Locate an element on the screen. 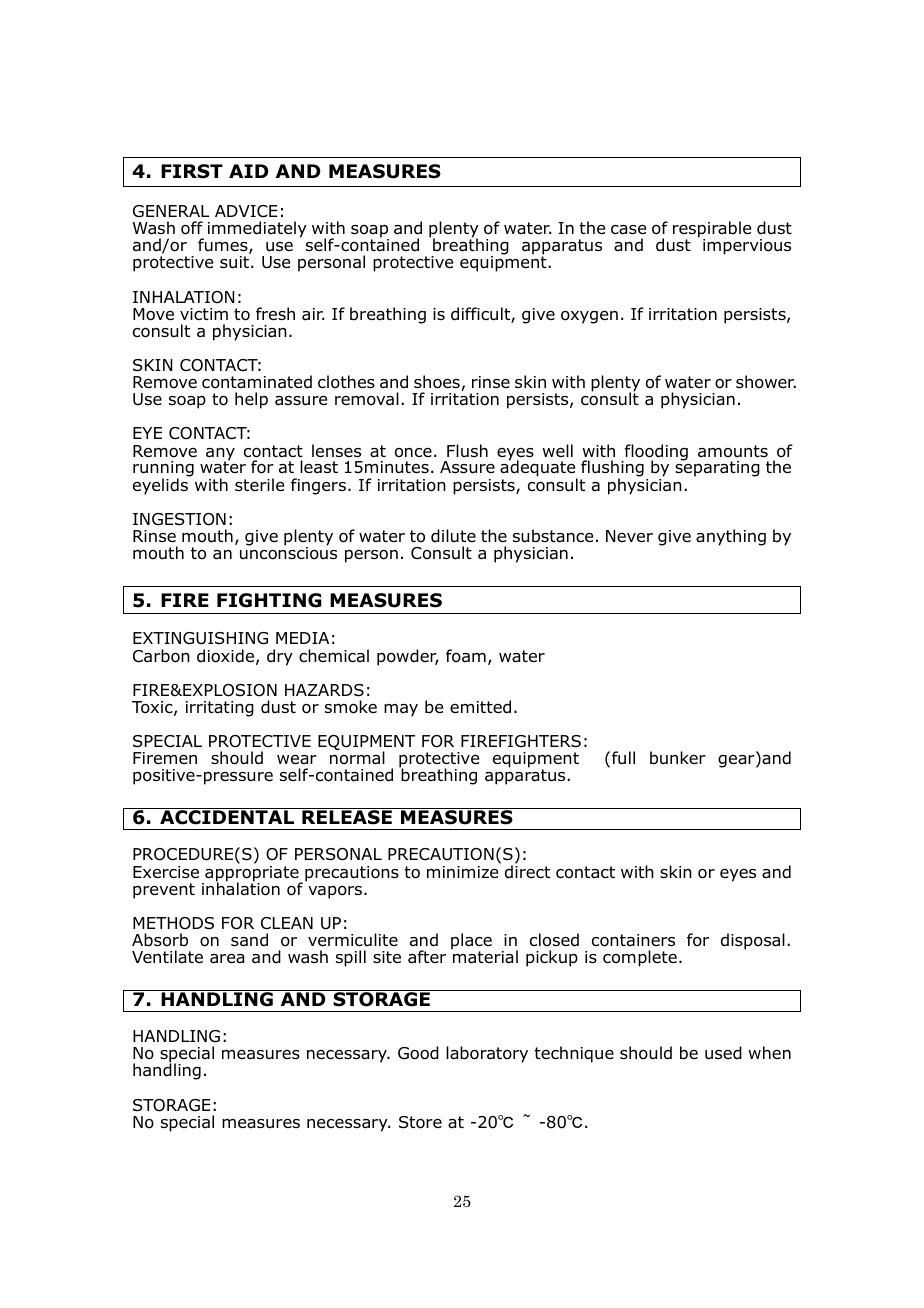  used is located at coordinates (723, 1053).
